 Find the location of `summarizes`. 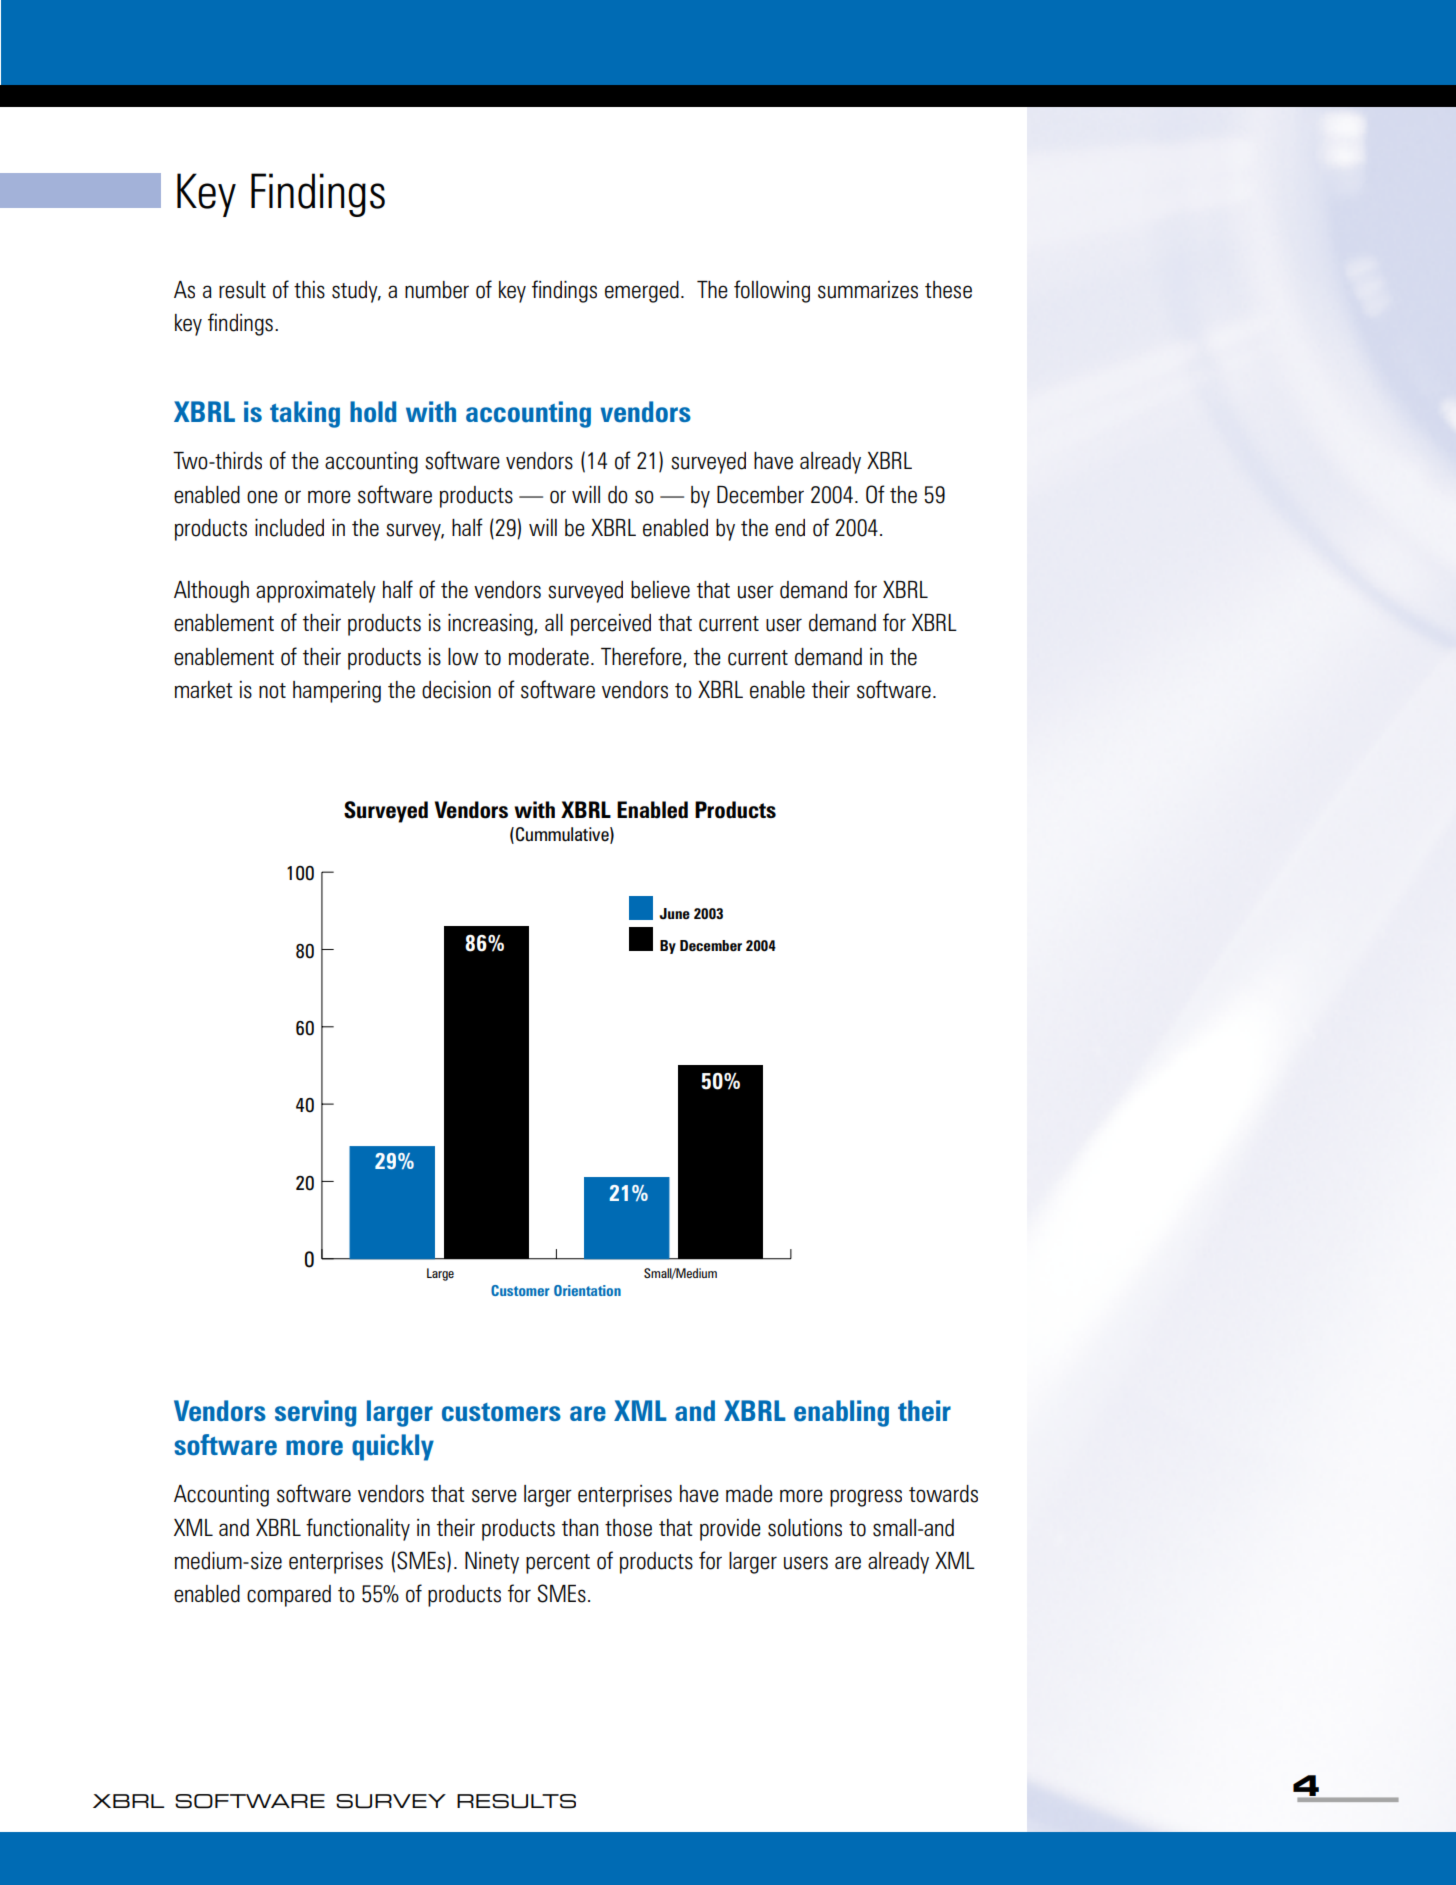

summarizes is located at coordinates (868, 290).
